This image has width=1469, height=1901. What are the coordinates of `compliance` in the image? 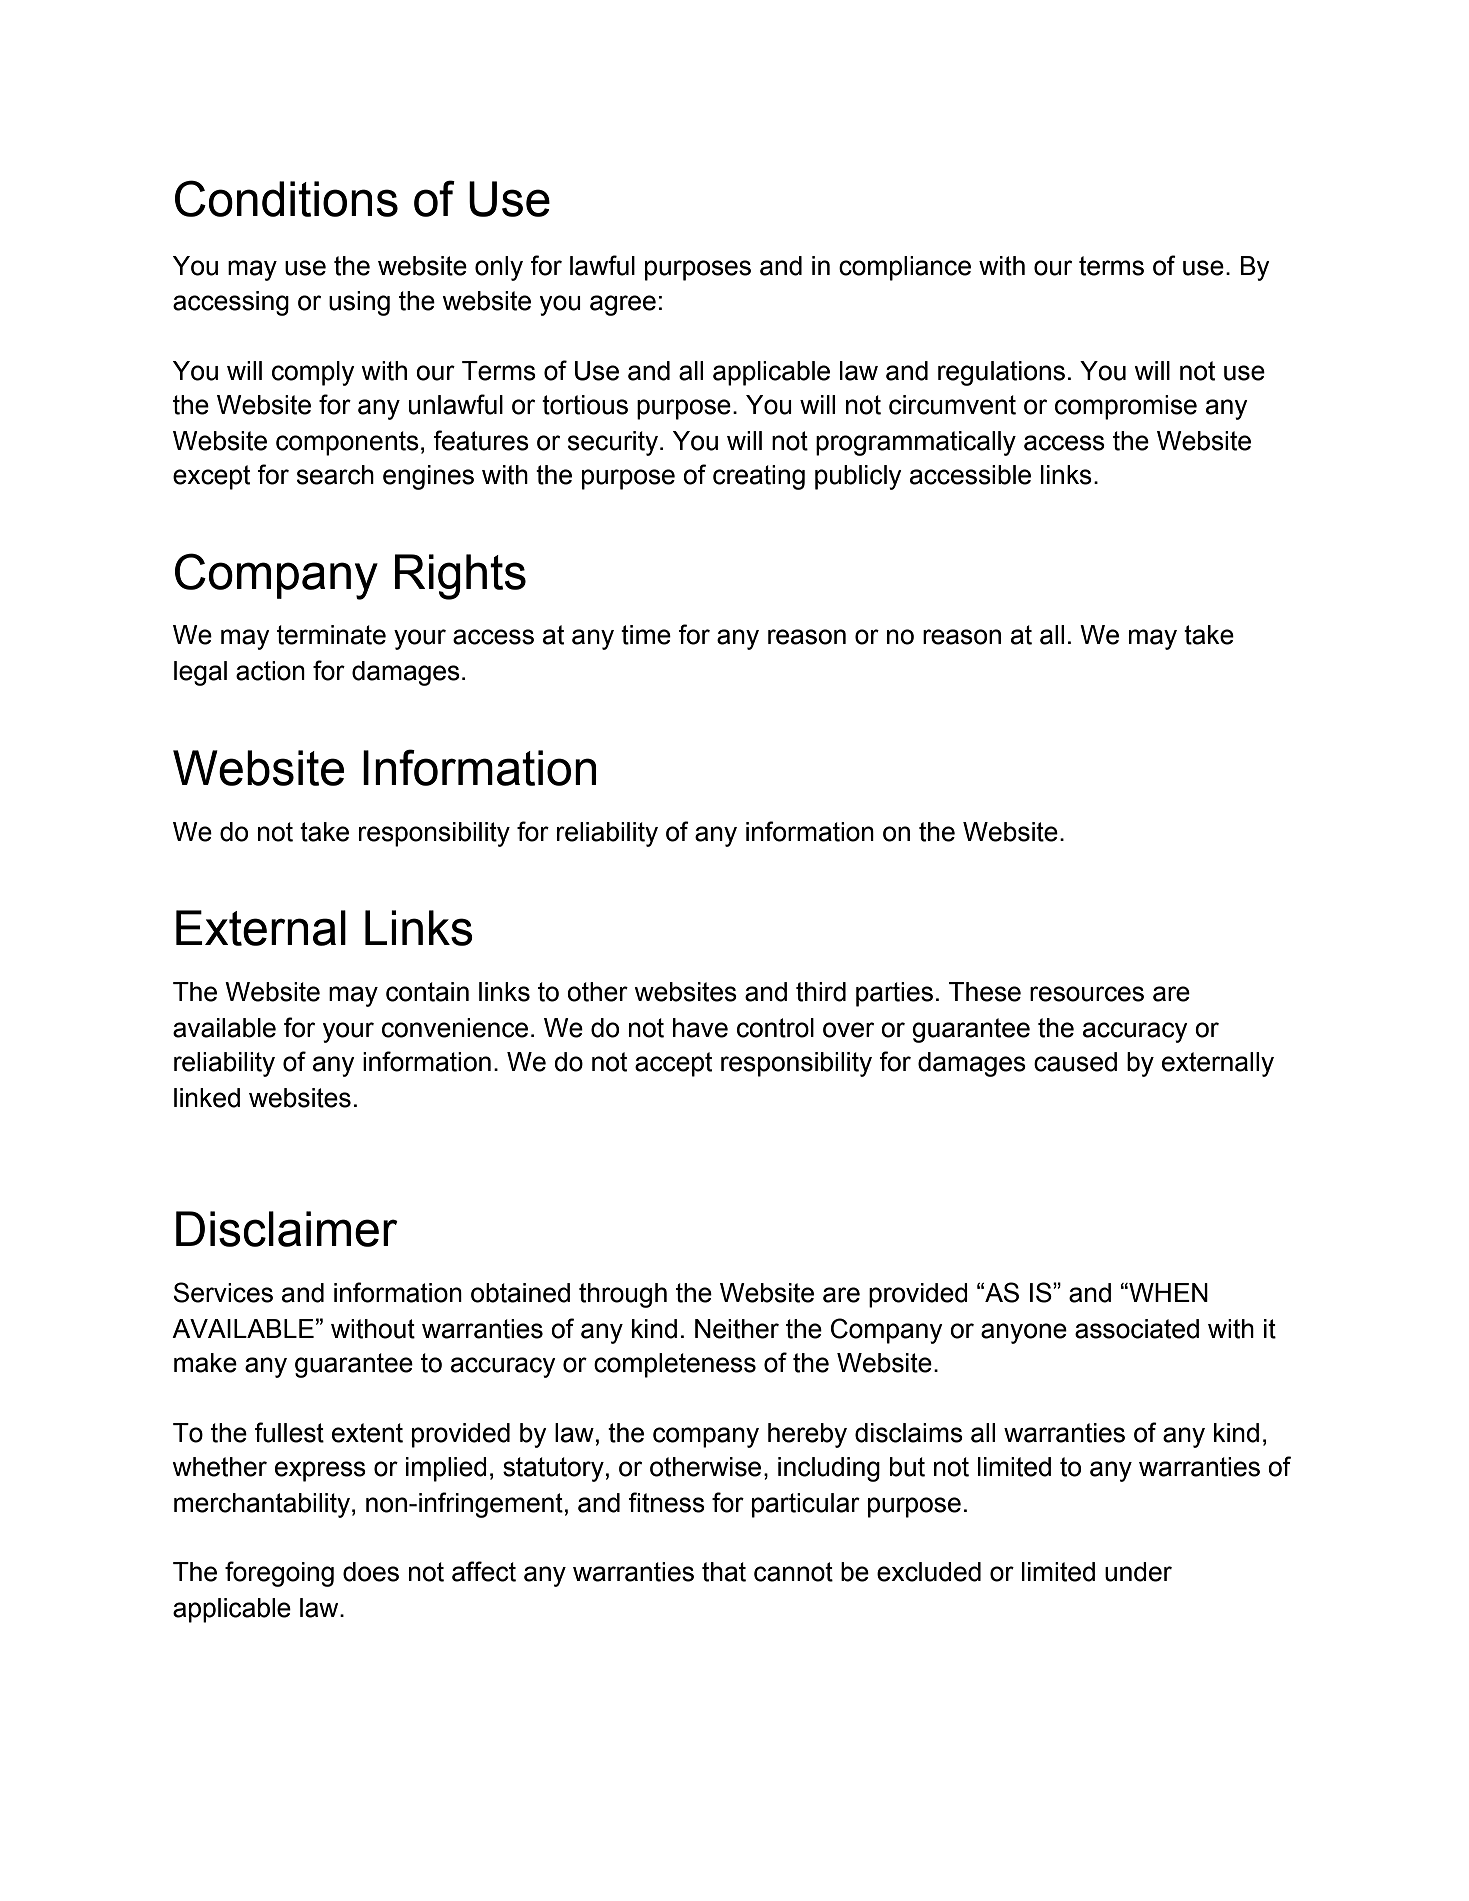 It's located at (905, 268).
